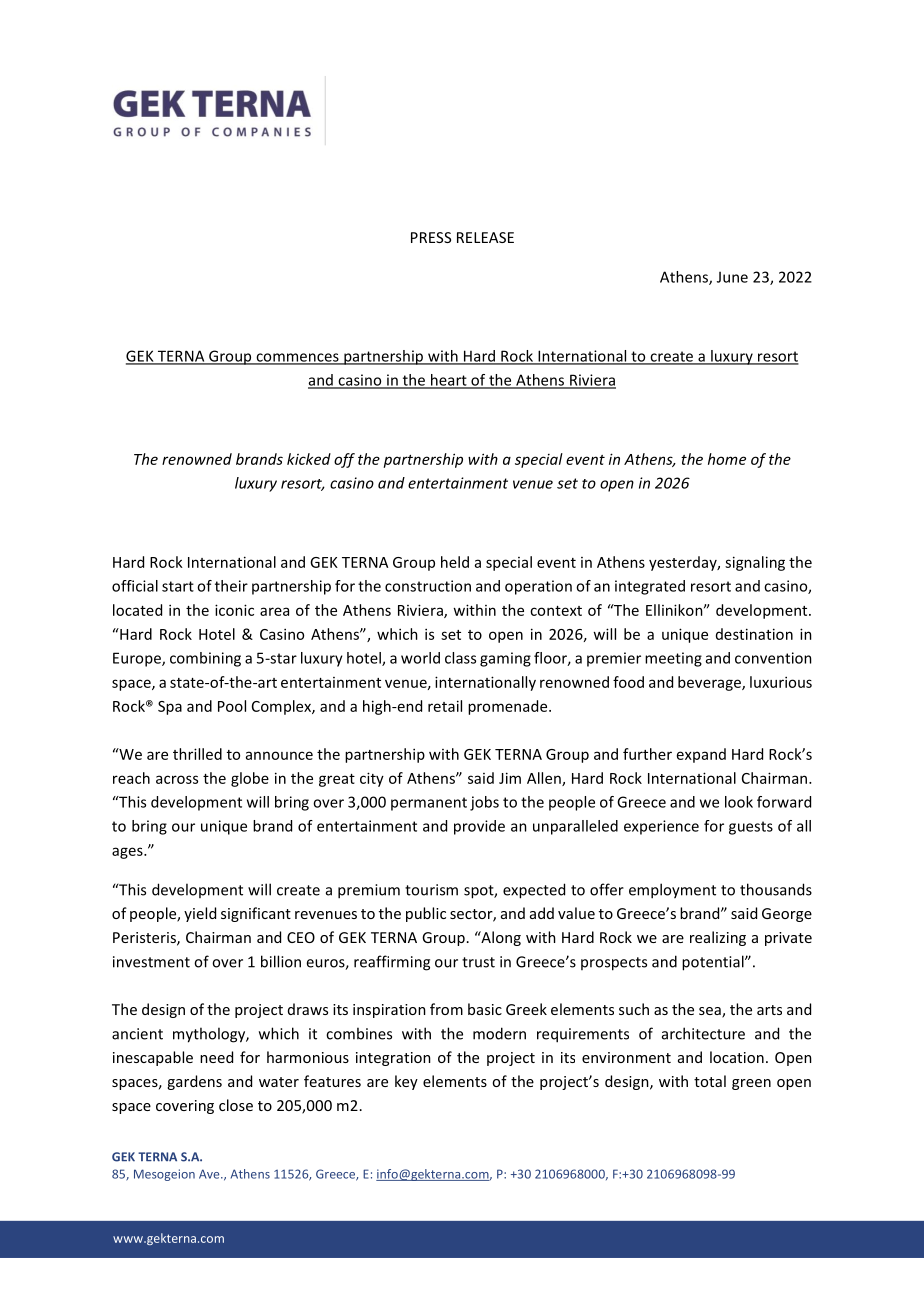  Describe the element at coordinates (297, 358) in the page. I see `commences` at that location.
